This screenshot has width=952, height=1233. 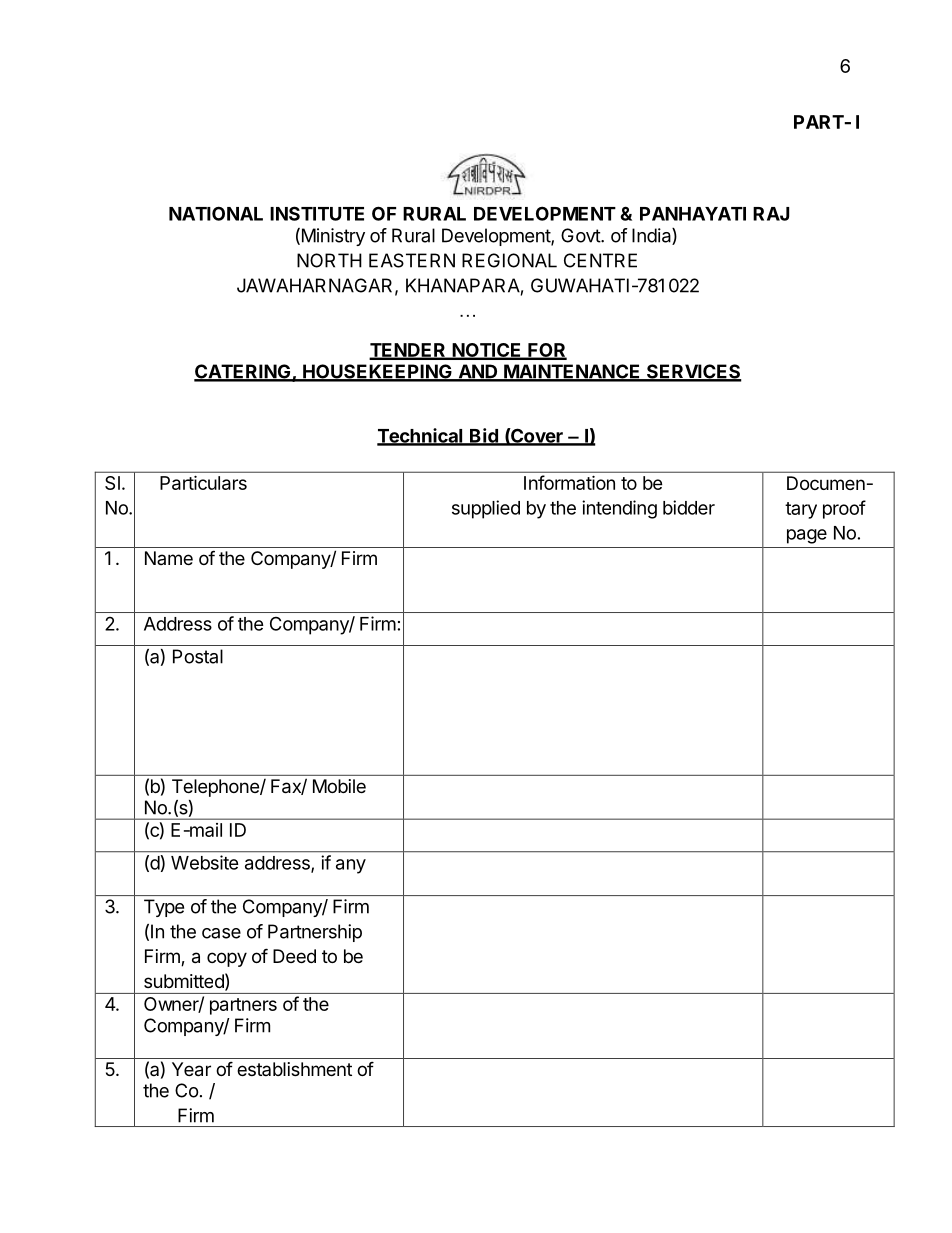 I want to click on REGIONAL, so click(x=509, y=260).
